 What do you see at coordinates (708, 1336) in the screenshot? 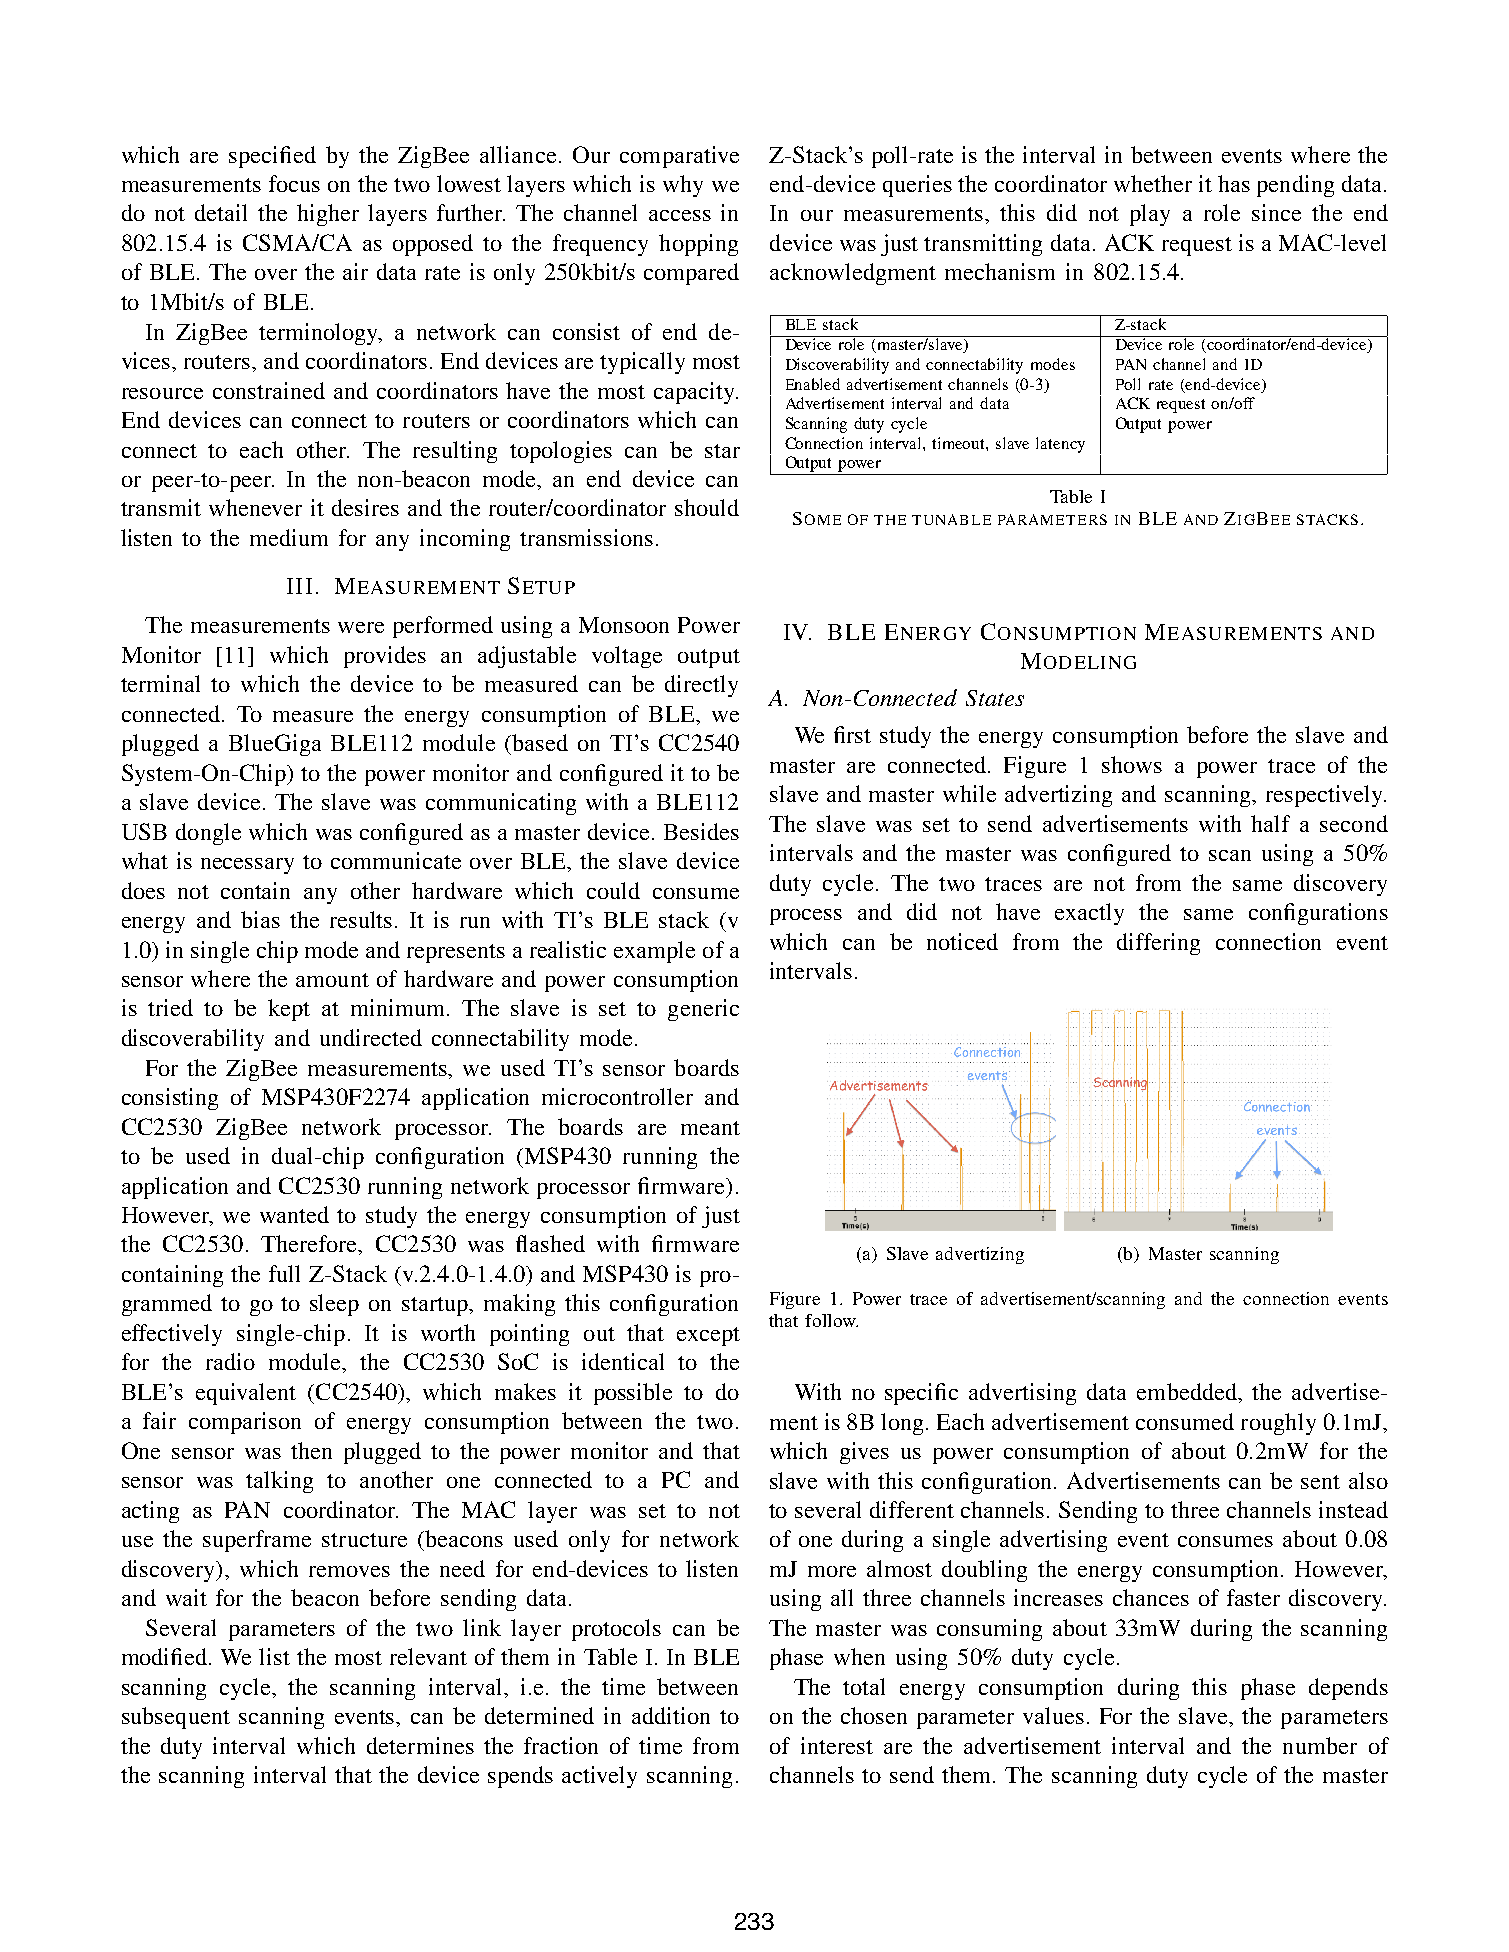
I see `except` at bounding box center [708, 1336].
